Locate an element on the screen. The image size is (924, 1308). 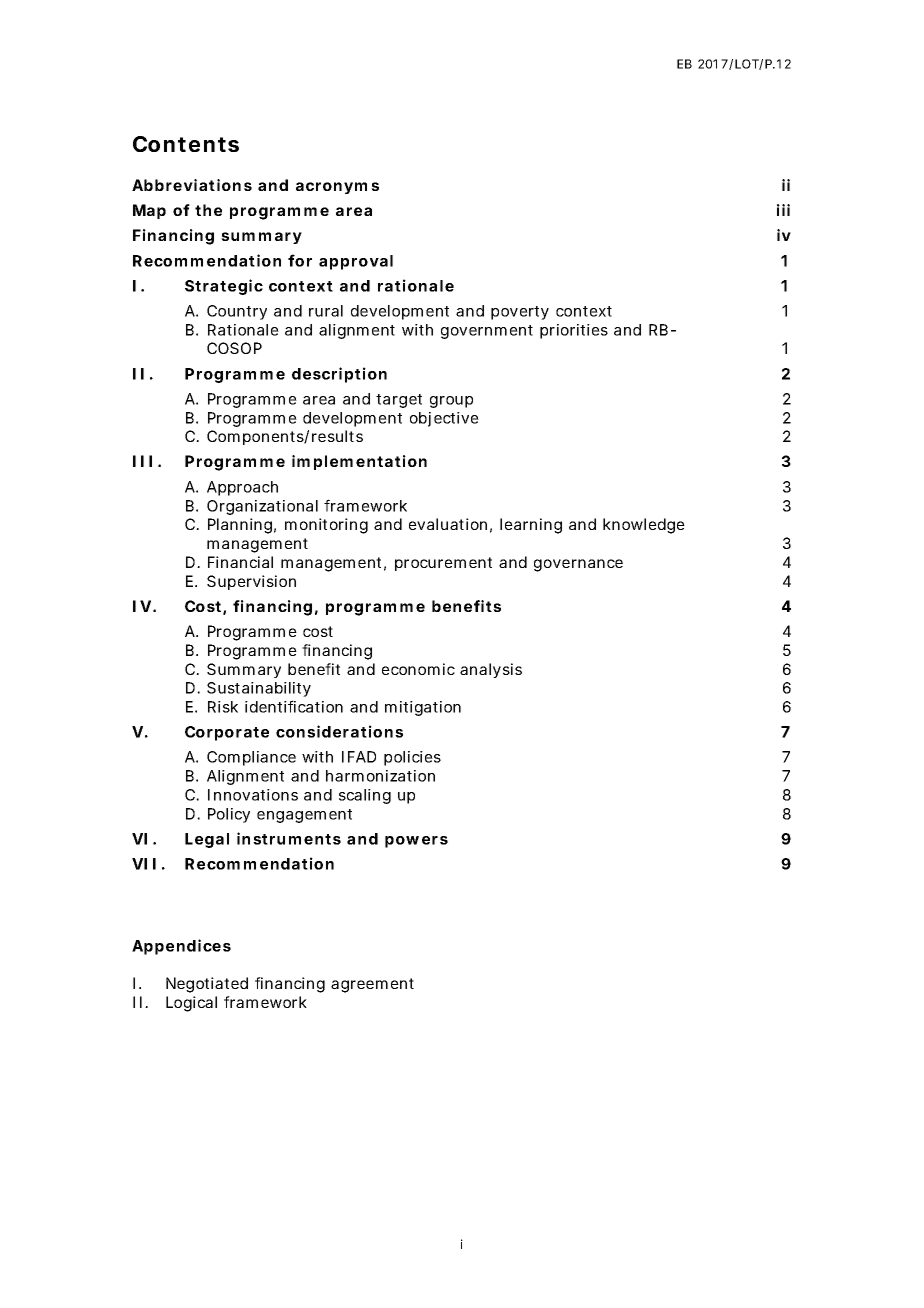
priorities is located at coordinates (574, 331).
